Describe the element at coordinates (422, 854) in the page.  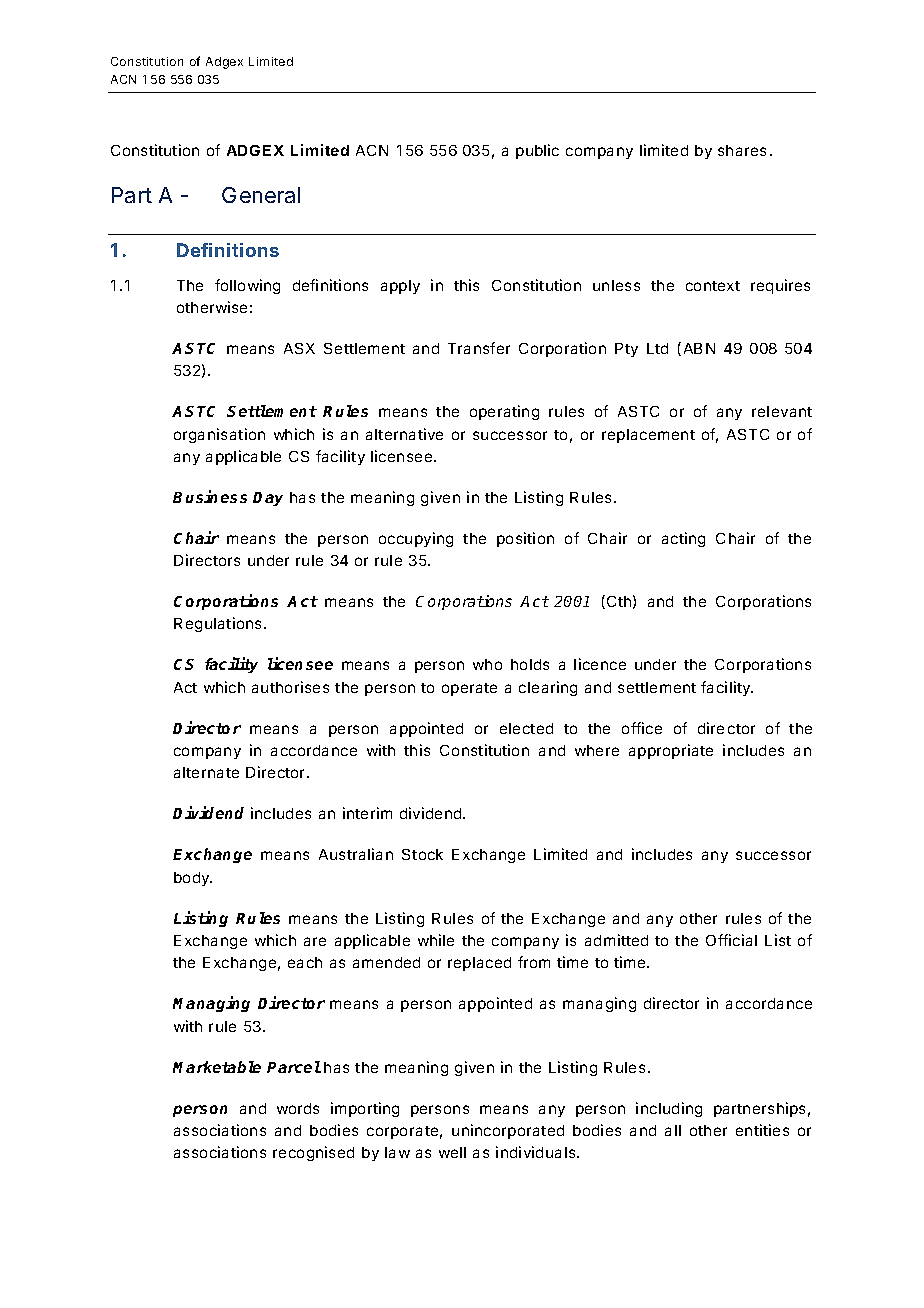
I see `Stock` at that location.
